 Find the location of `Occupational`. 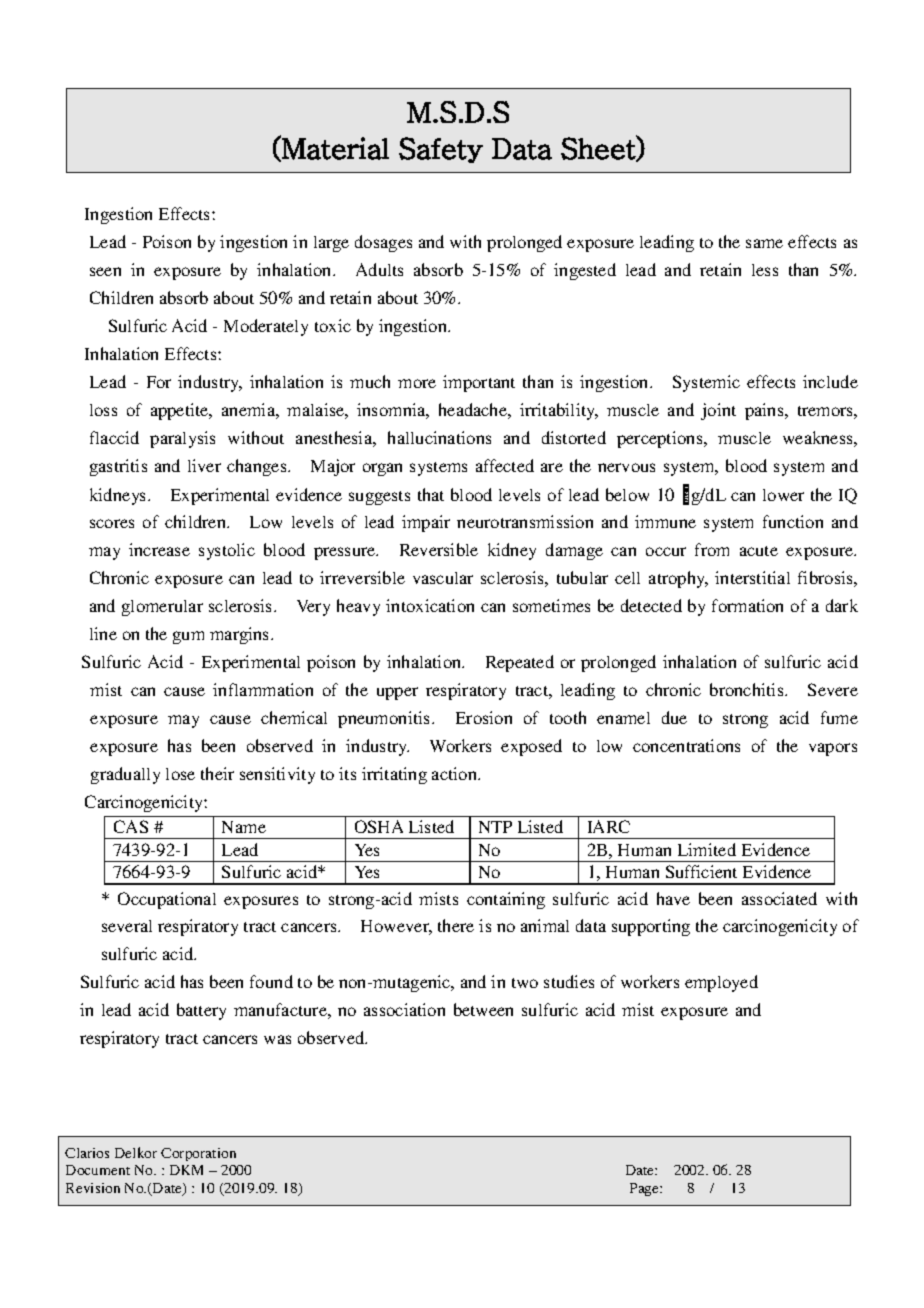

Occupational is located at coordinates (167, 900).
